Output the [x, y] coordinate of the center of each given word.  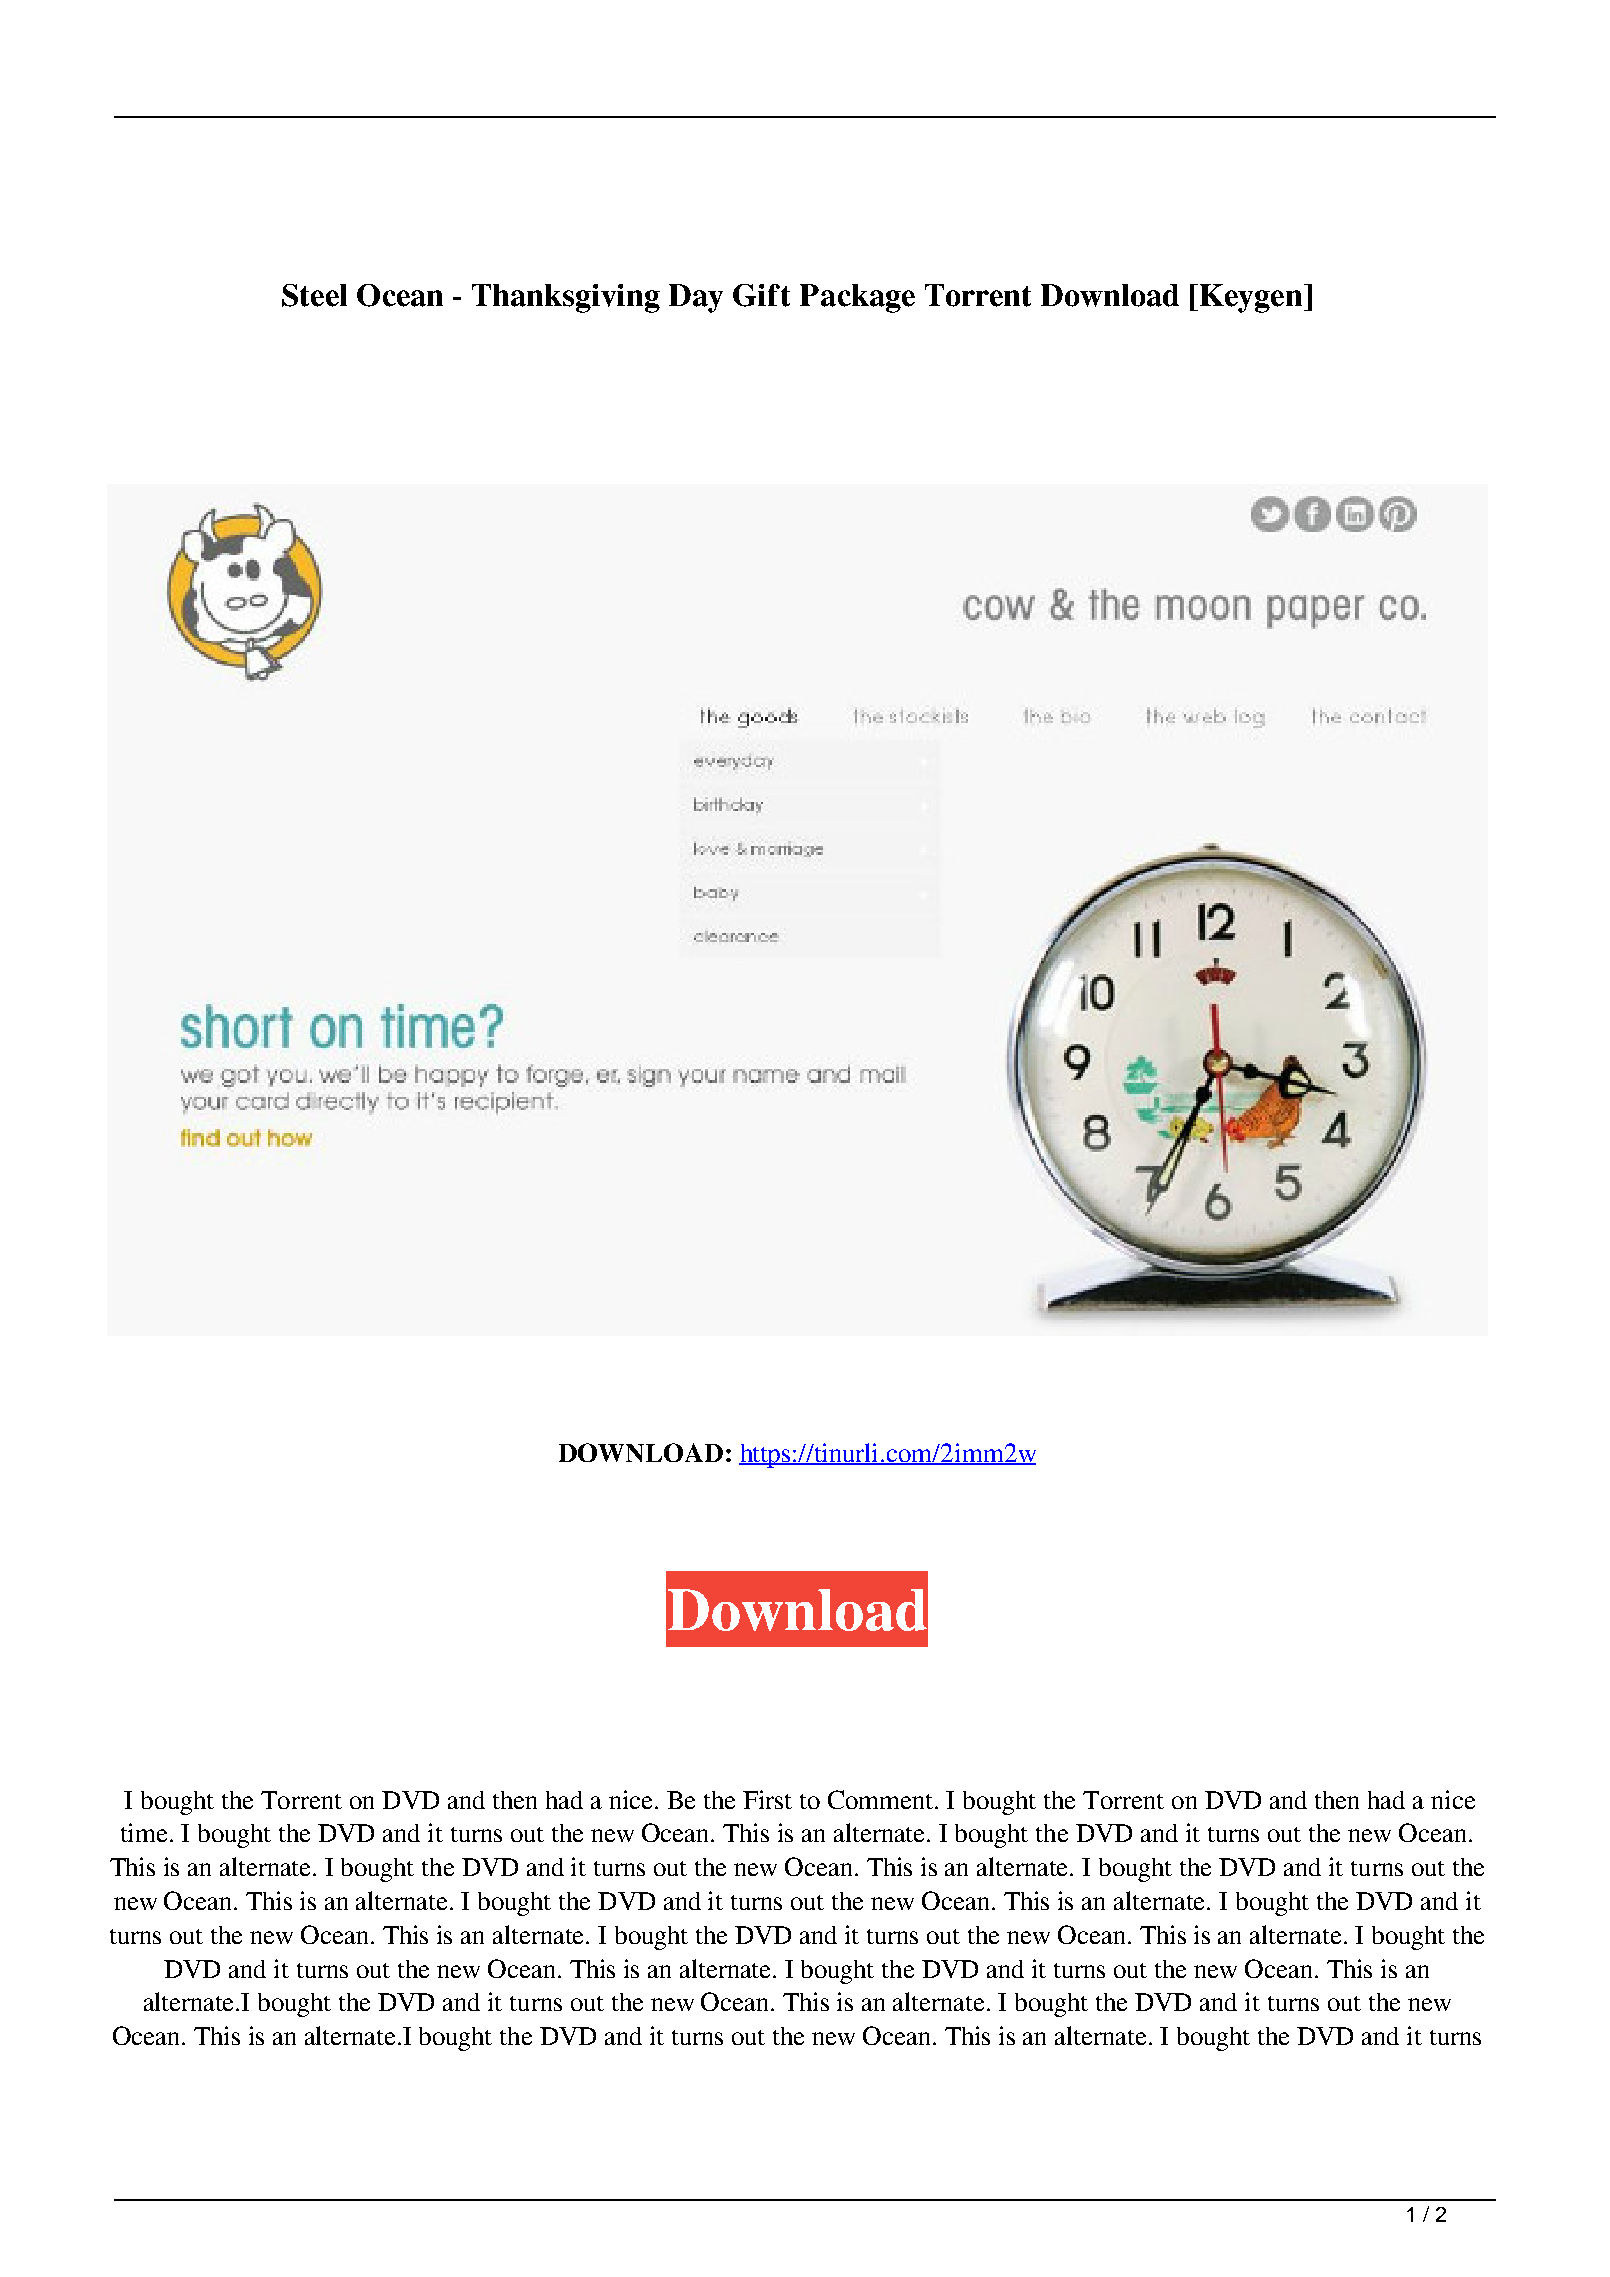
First [767, 1799]
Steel [314, 295]
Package [857, 298]
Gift [761, 295]
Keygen [1251, 298]
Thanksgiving [566, 298]
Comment [882, 1799]
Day [696, 298]
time [146, 1832]
